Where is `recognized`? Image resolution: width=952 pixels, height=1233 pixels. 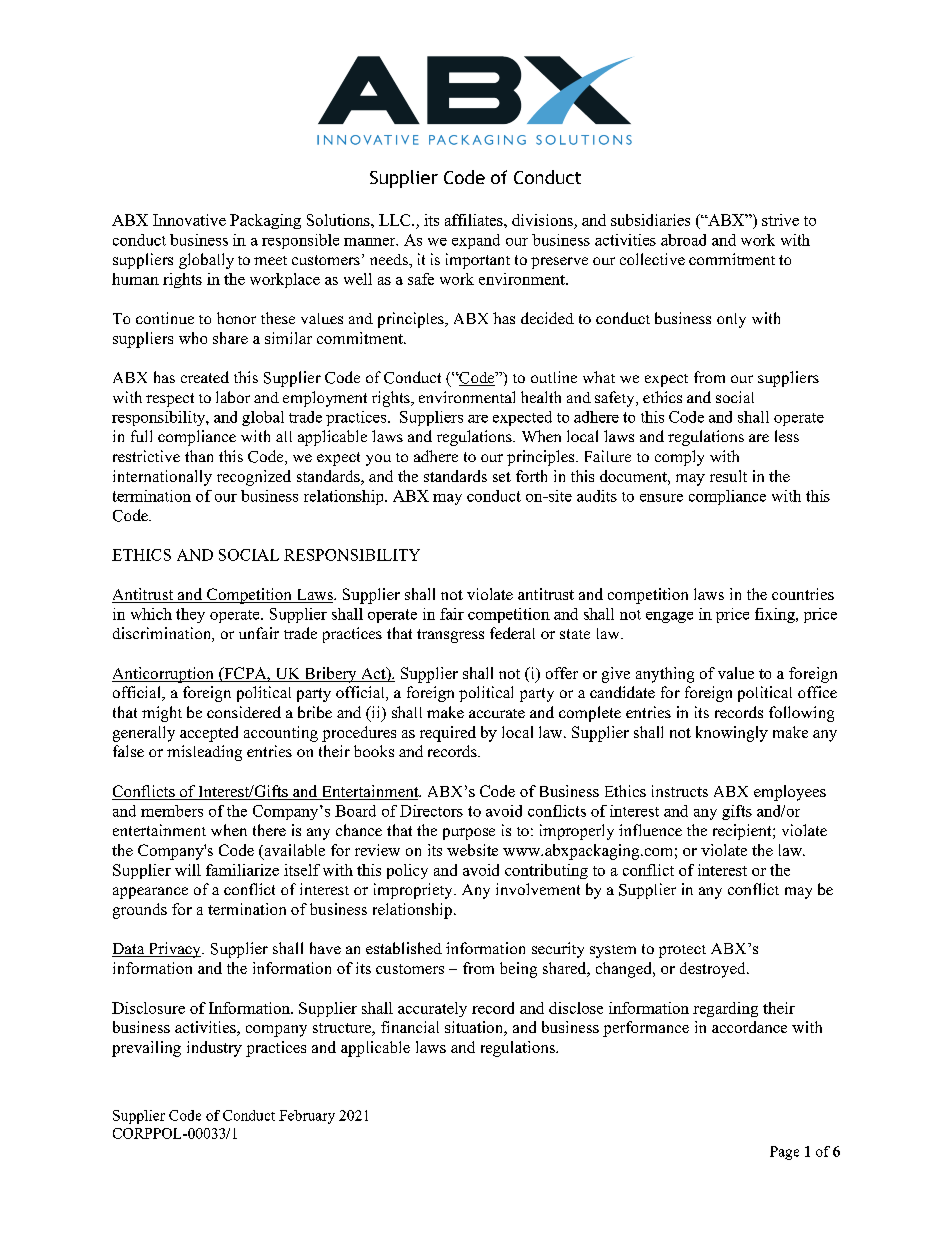 recognized is located at coordinates (254, 478).
